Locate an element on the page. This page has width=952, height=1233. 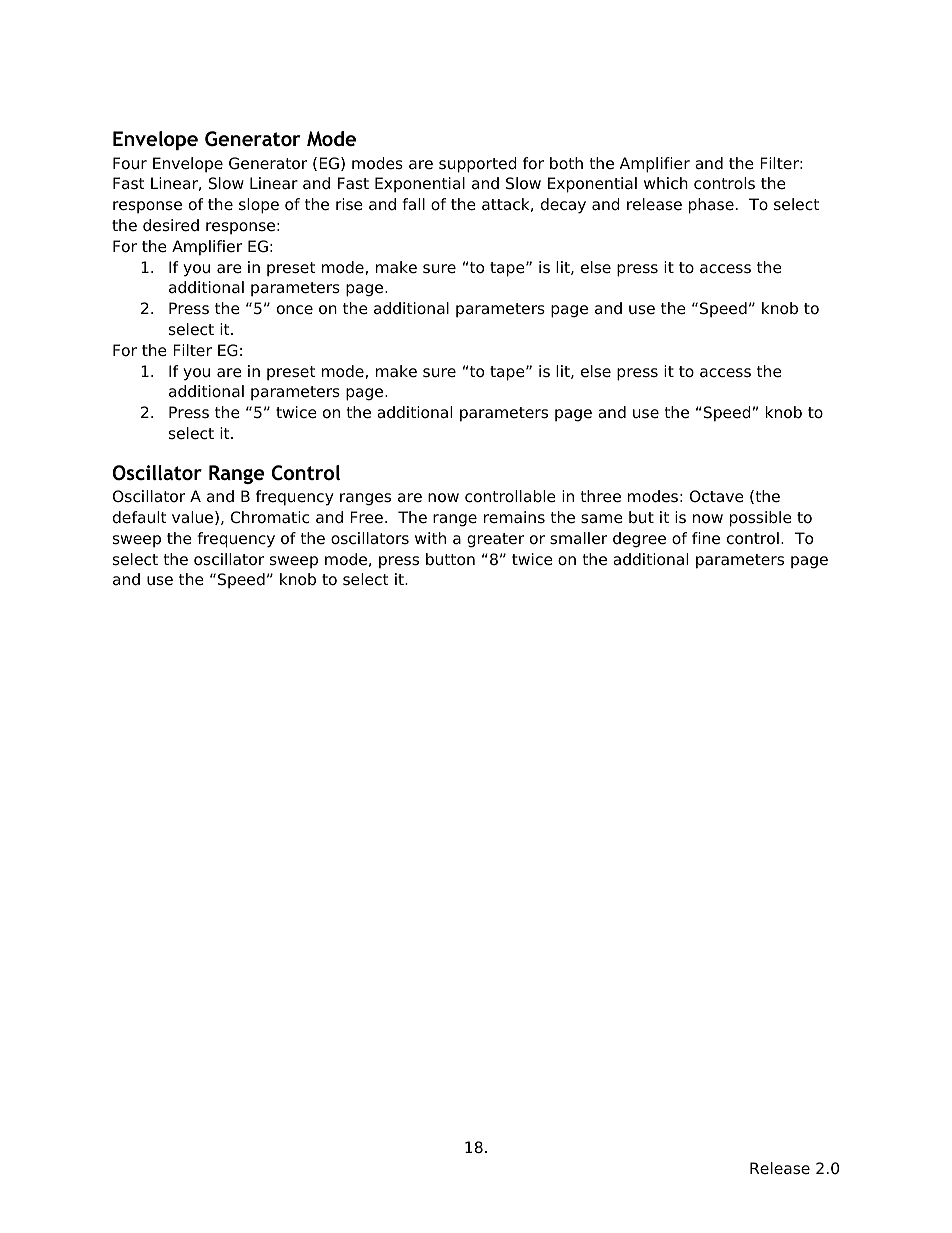
supported is located at coordinates (478, 165).
